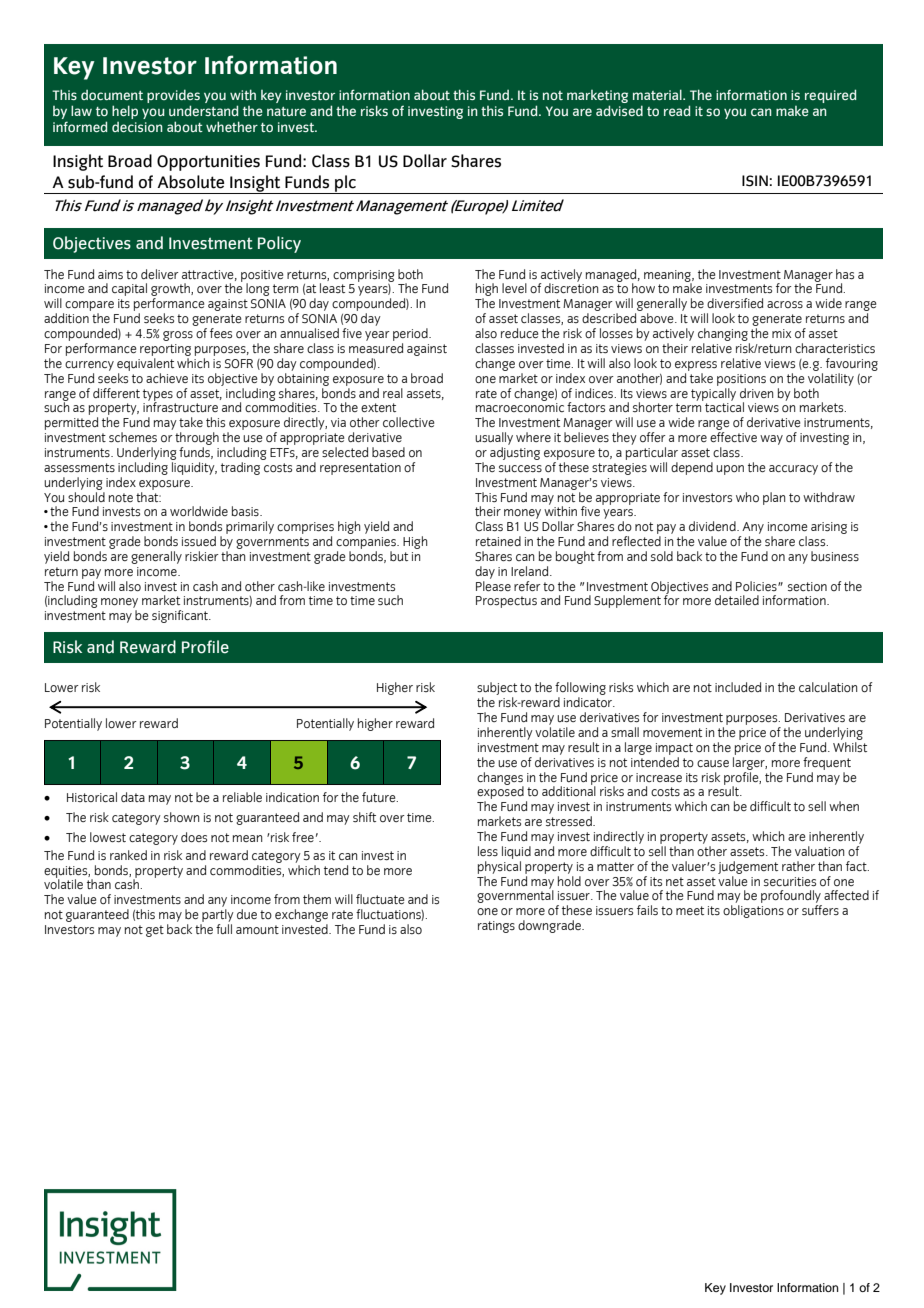 The height and width of the page is (1308, 924). Describe the element at coordinates (774, 498) in the page. I see `plan` at that location.
